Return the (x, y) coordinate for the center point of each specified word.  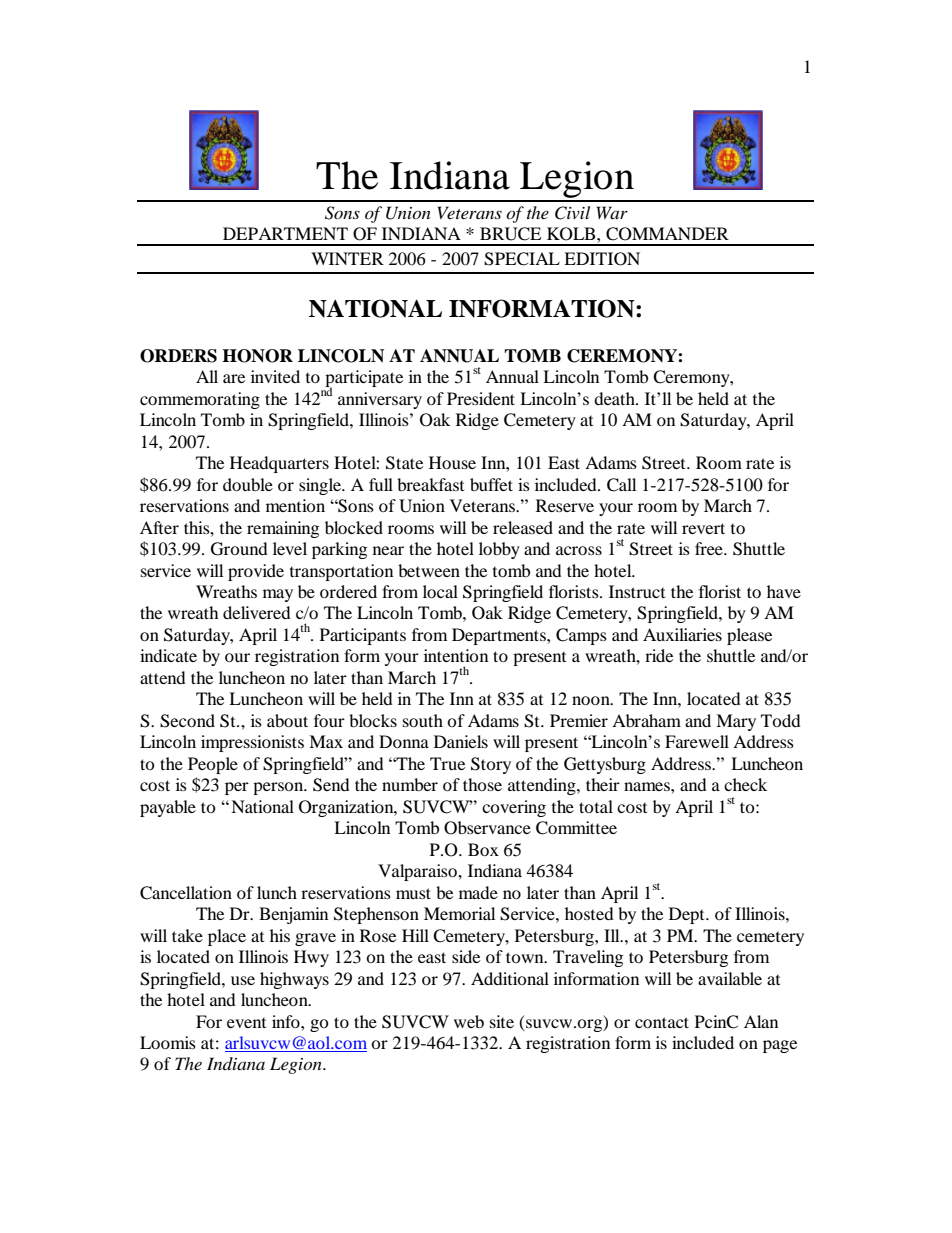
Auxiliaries (682, 634)
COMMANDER (667, 234)
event (246, 1023)
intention (456, 655)
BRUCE (510, 234)
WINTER (347, 258)
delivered (257, 612)
